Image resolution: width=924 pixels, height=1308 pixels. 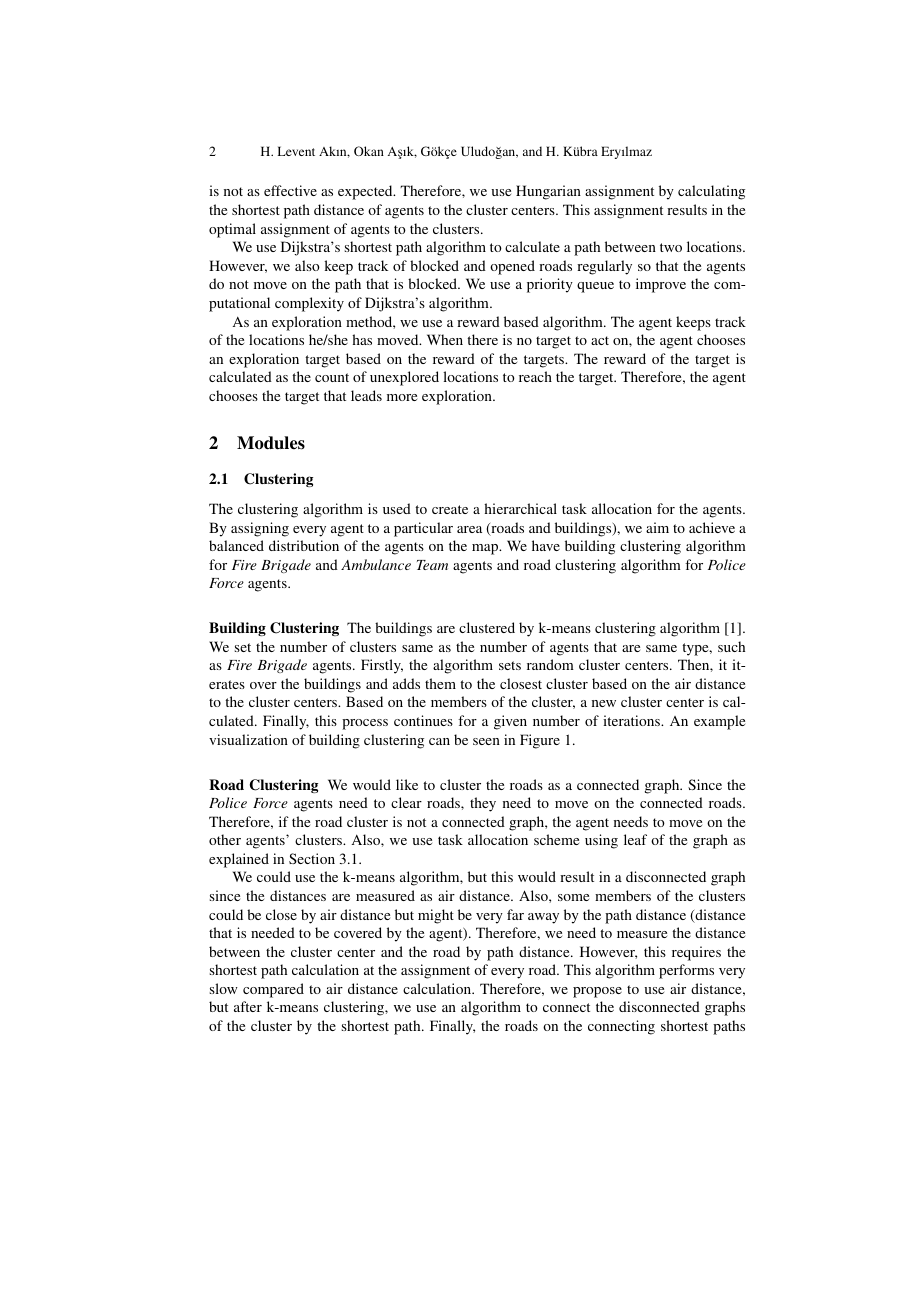 What do you see at coordinates (273, 990) in the screenshot?
I see `compared` at bounding box center [273, 990].
